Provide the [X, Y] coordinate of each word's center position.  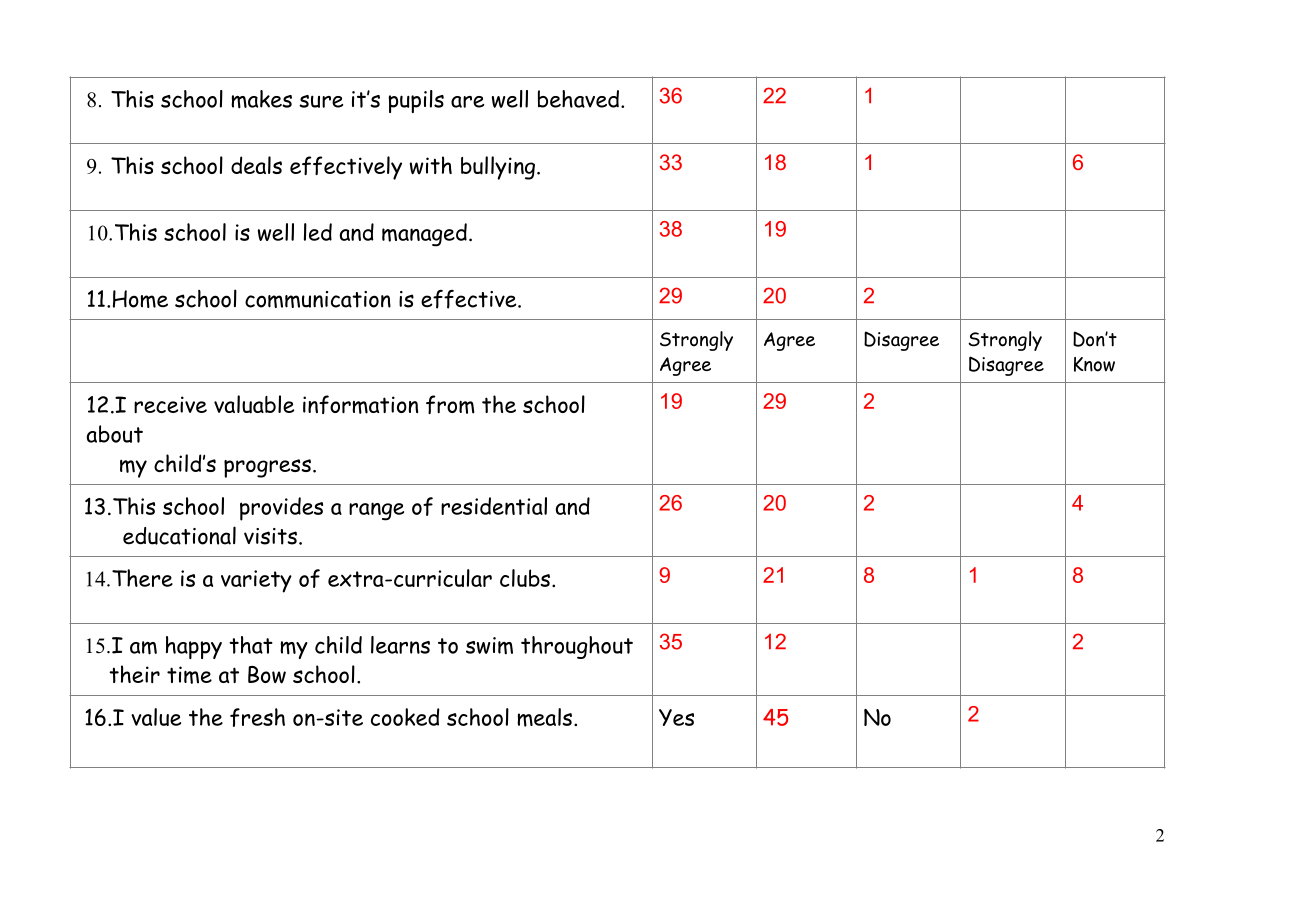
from [450, 404]
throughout [577, 647]
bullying [498, 168]
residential [494, 506]
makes [261, 99]
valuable [254, 404]
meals [544, 717]
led [318, 232]
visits [270, 536]
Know [1094, 364]
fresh [257, 717]
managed [424, 235]
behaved [578, 99]
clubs [526, 578]
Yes [676, 717]
